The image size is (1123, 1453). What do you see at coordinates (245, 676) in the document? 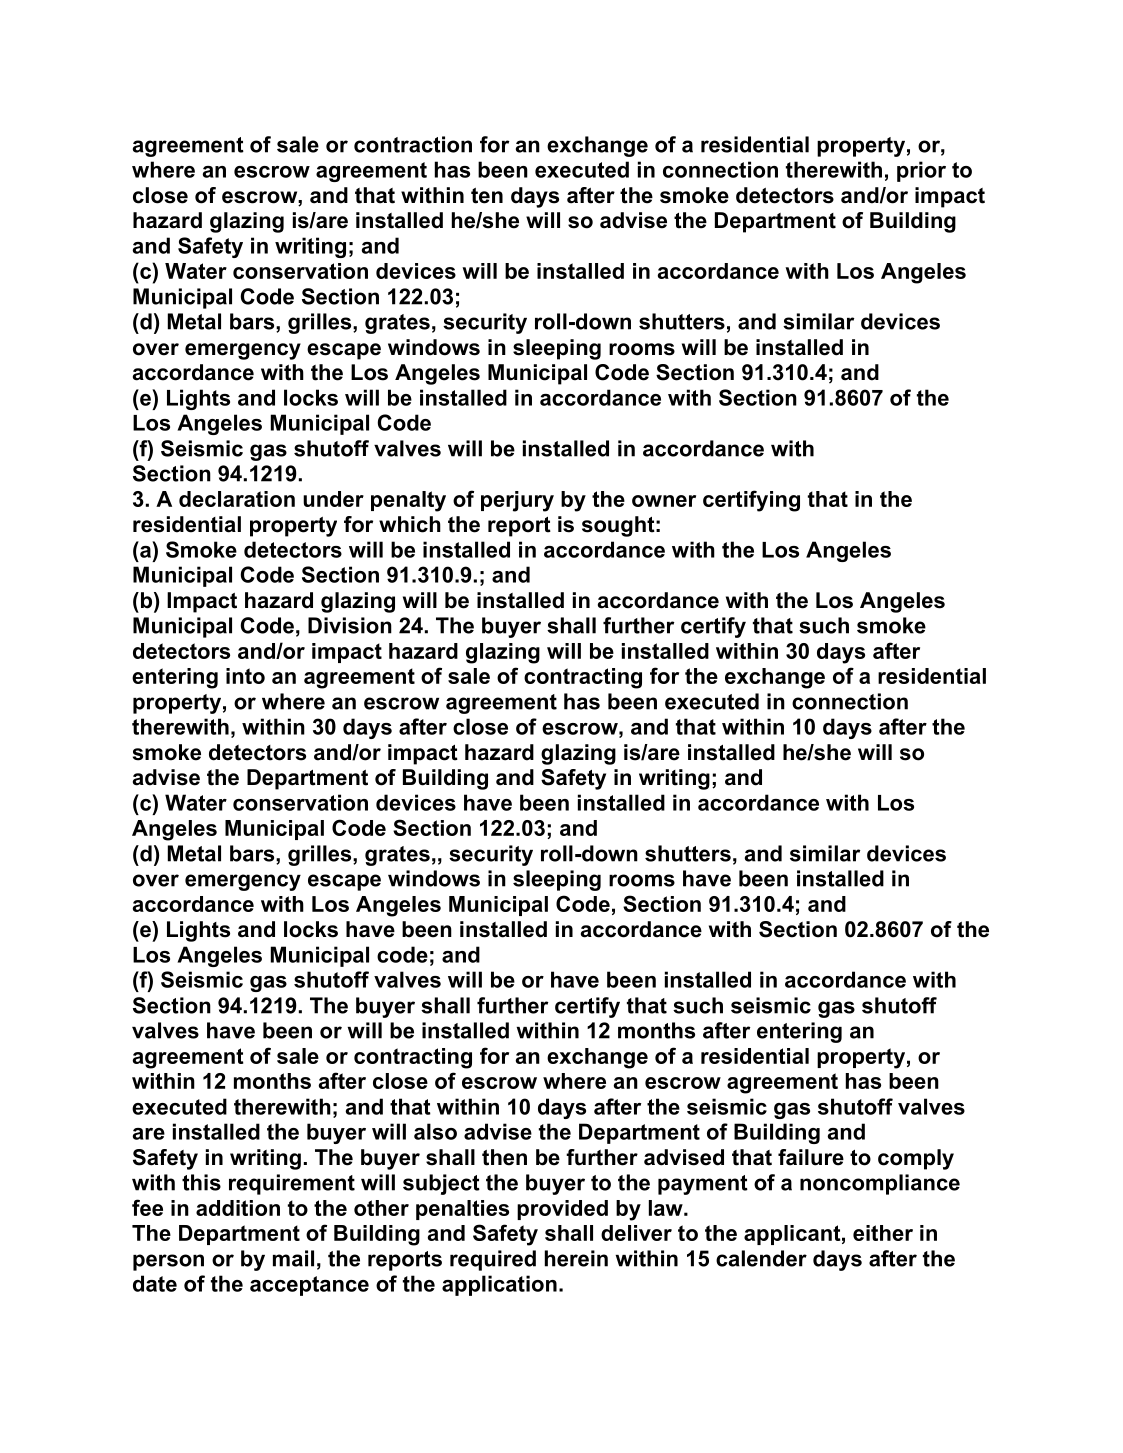
I see `into` at bounding box center [245, 676].
